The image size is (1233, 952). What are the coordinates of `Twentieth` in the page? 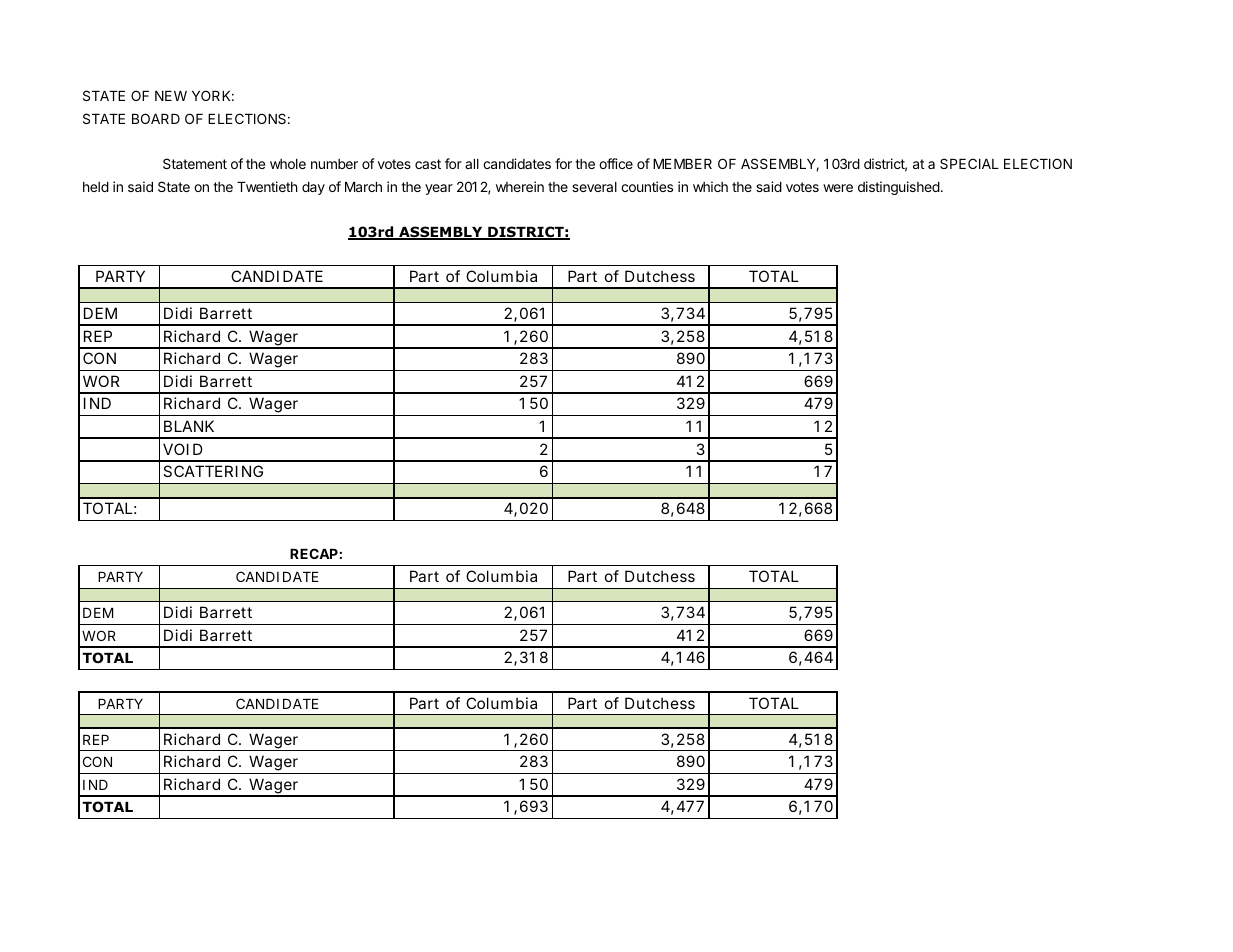 It's located at (267, 186).
